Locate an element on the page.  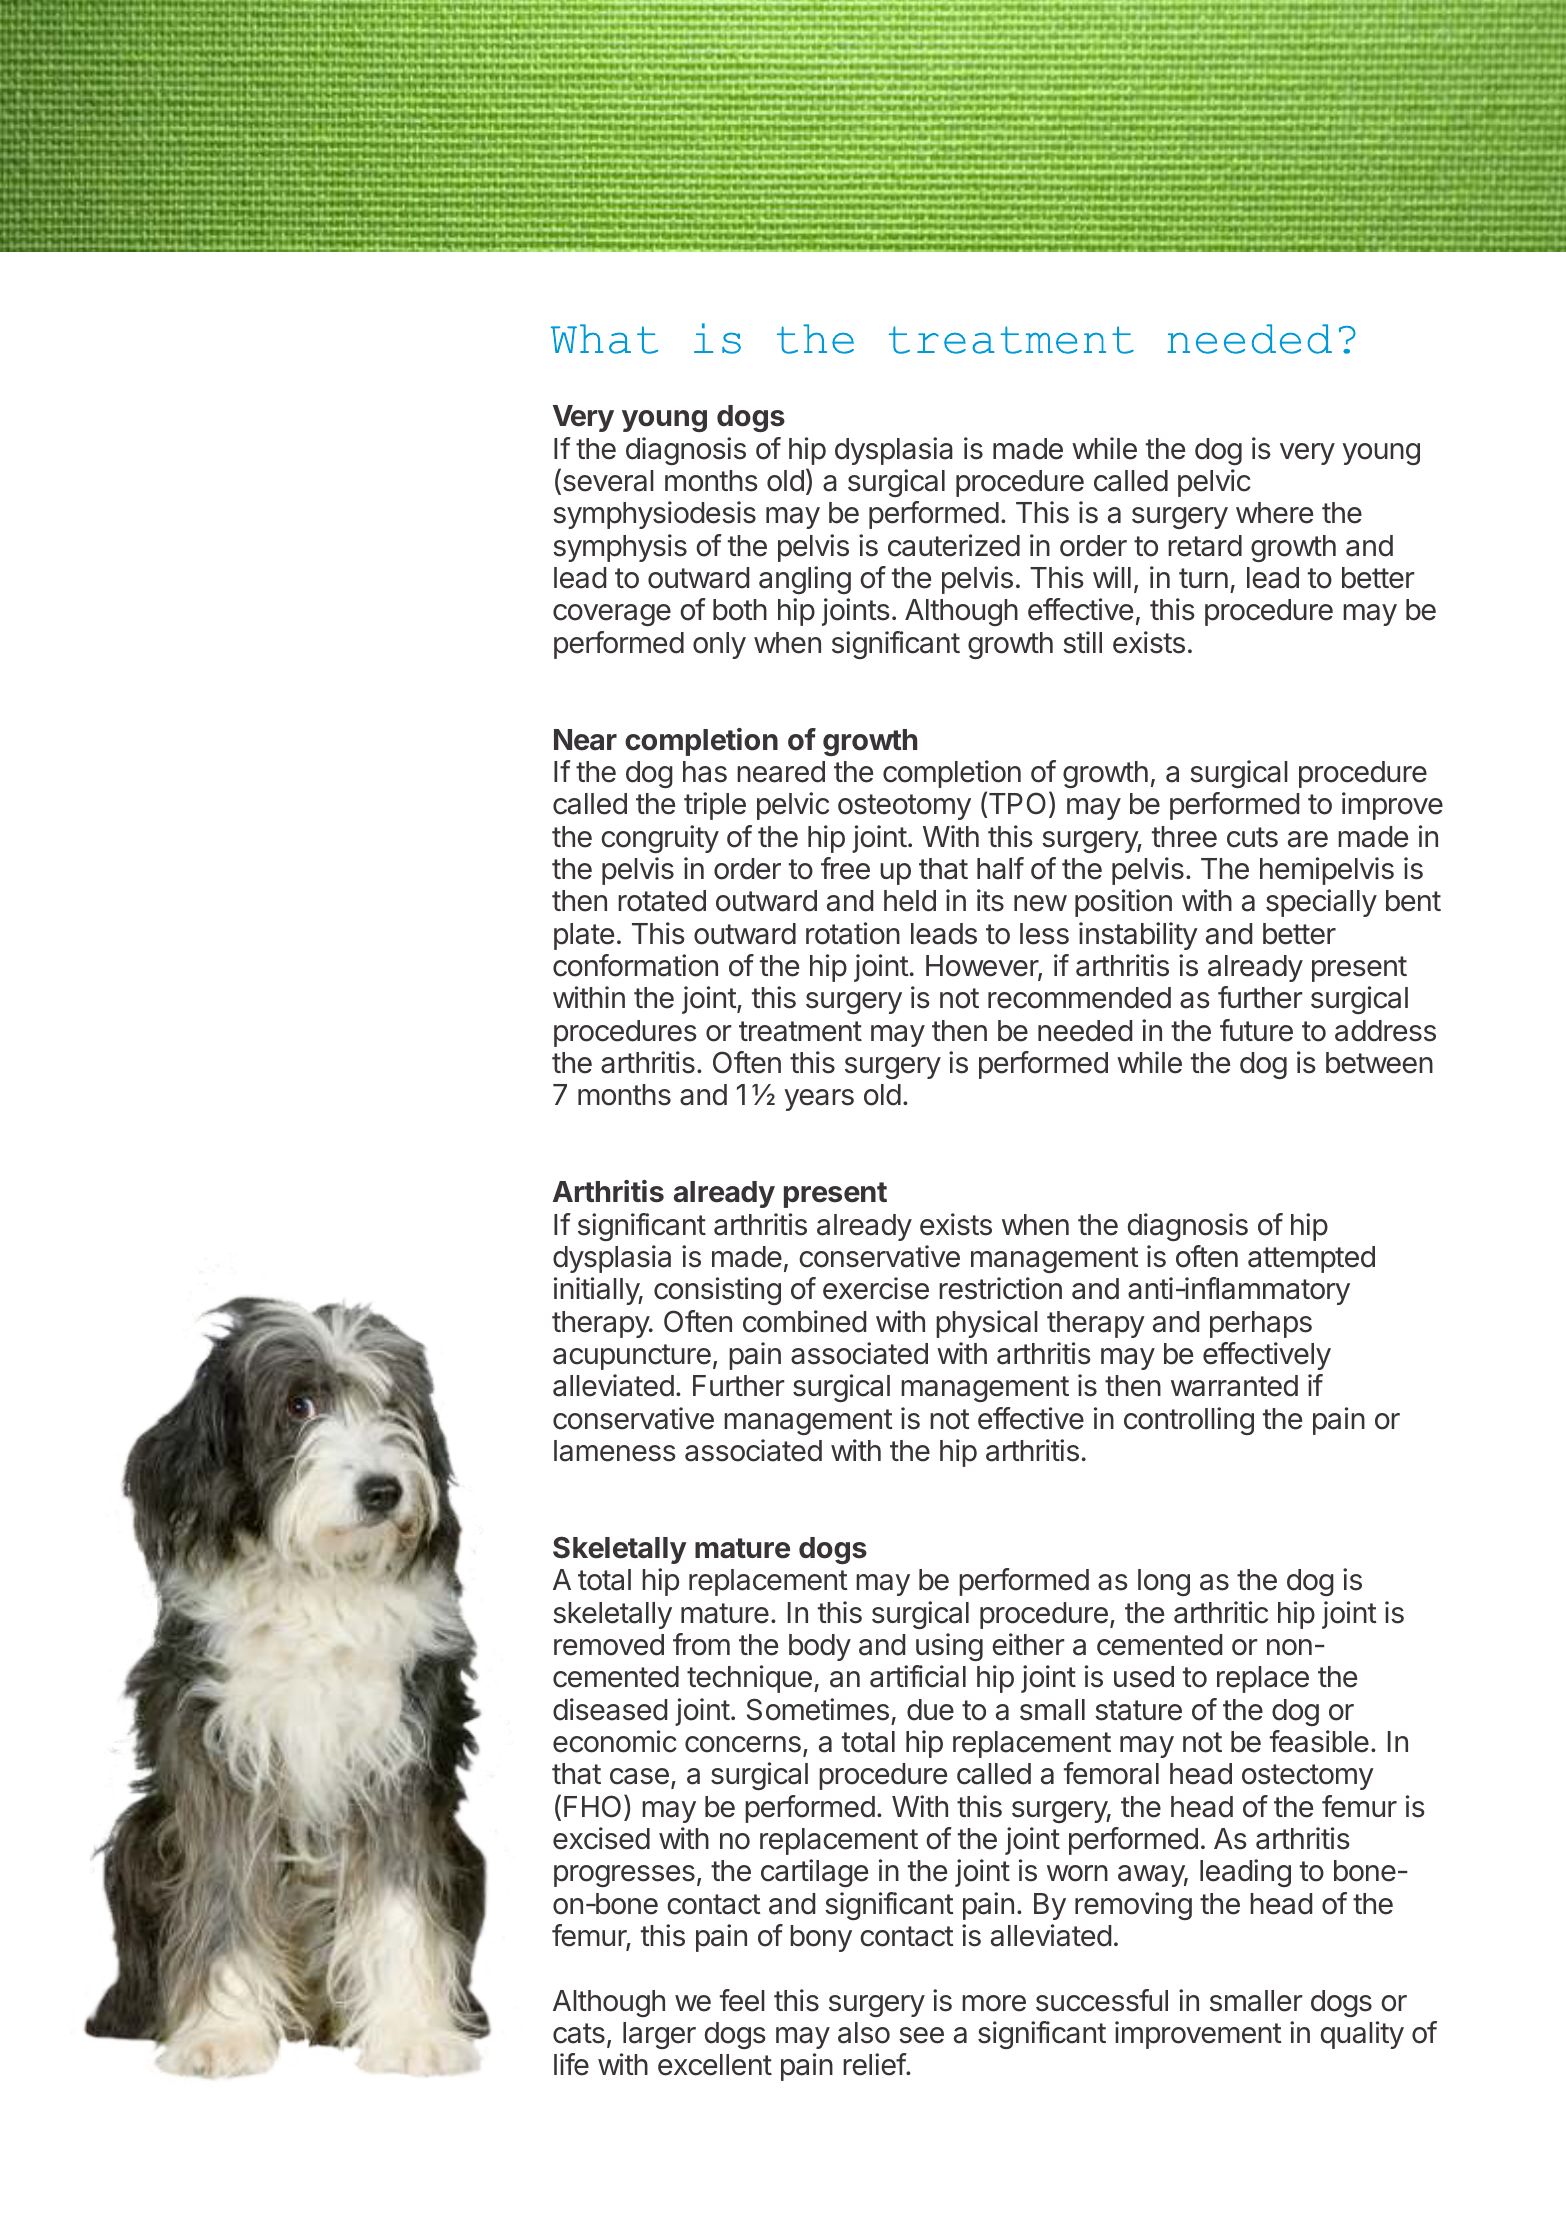
larger is located at coordinates (659, 2035).
